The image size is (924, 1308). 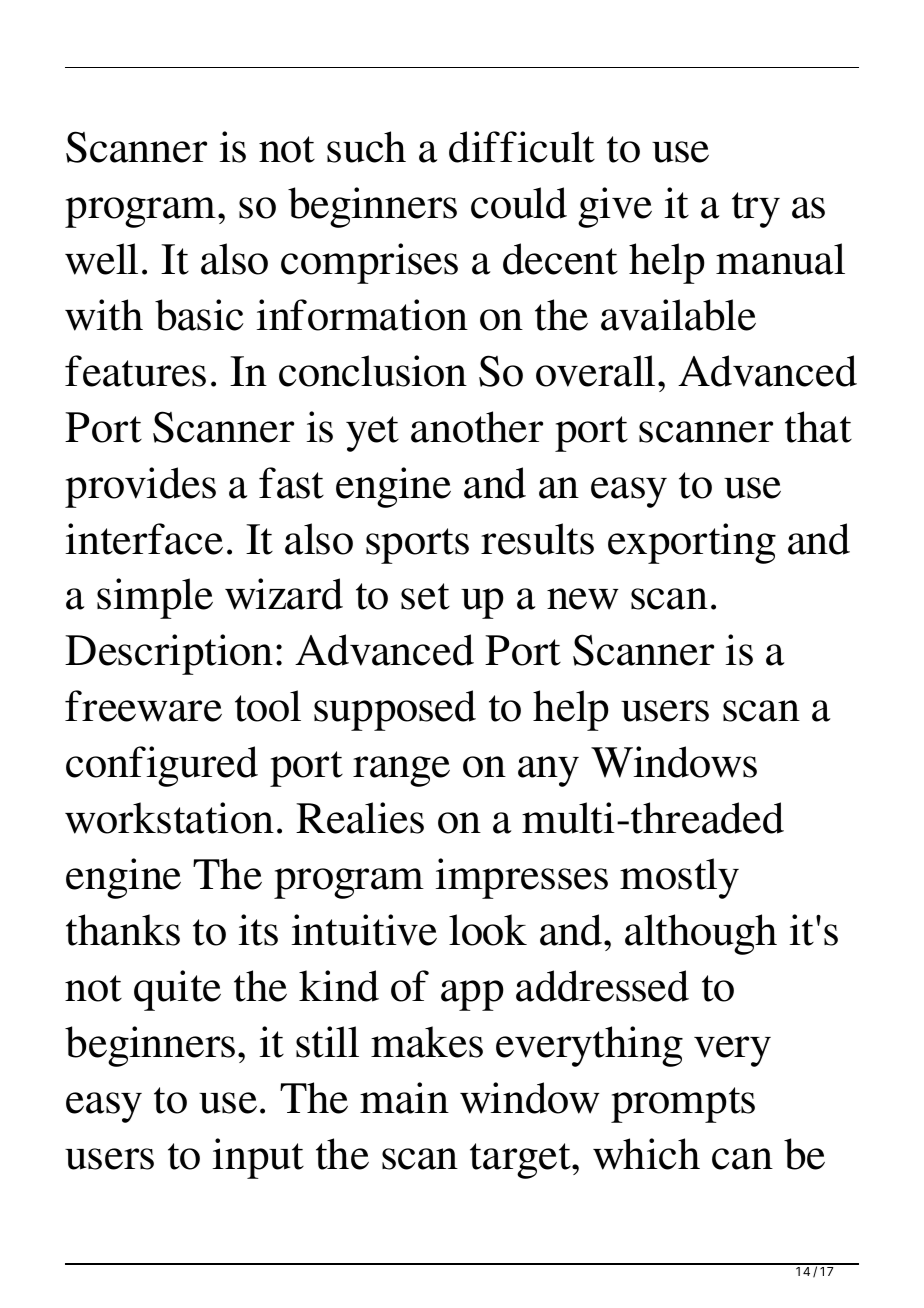 I want to click on try, so click(x=756, y=210).
